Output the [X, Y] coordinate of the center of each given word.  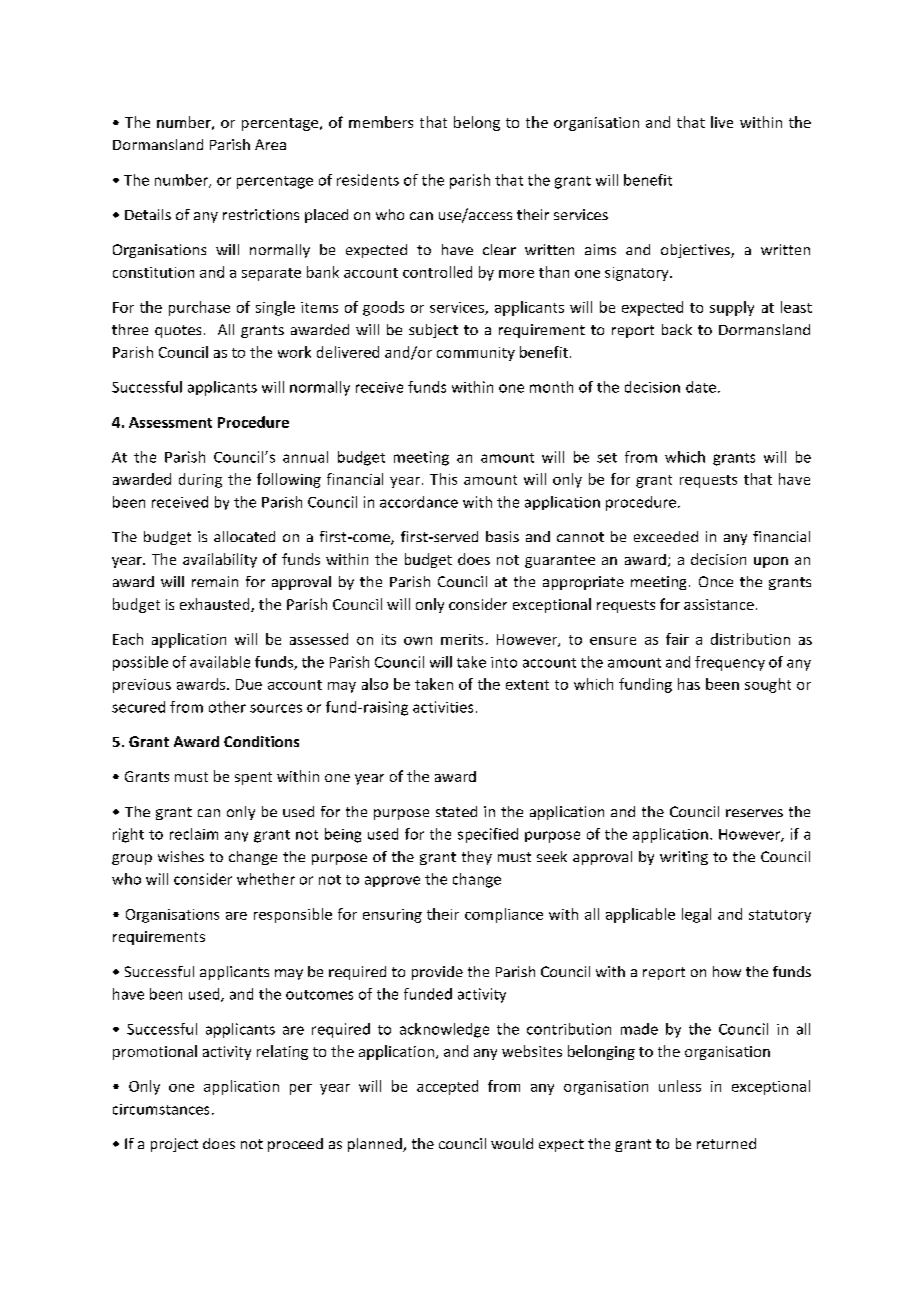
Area [270, 144]
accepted [447, 1087]
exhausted [216, 605]
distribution [750, 639]
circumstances [161, 1109]
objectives [696, 251]
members [381, 122]
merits [462, 639]
